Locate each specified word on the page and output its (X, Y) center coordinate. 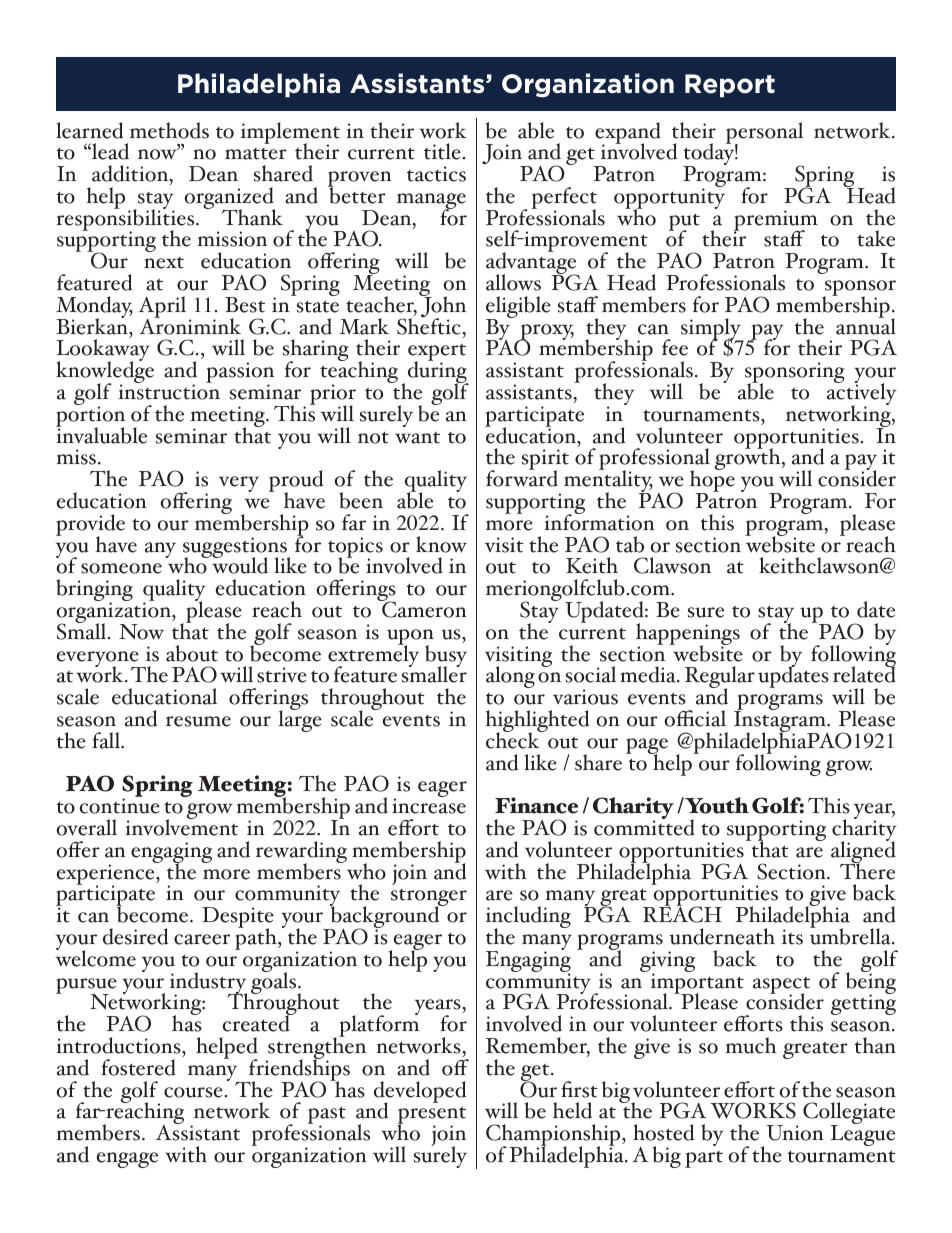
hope (712, 481)
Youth (716, 805)
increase (429, 806)
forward (522, 477)
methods (169, 130)
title (442, 151)
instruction (169, 392)
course (193, 1092)
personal (764, 134)
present (431, 1117)
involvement (182, 826)
